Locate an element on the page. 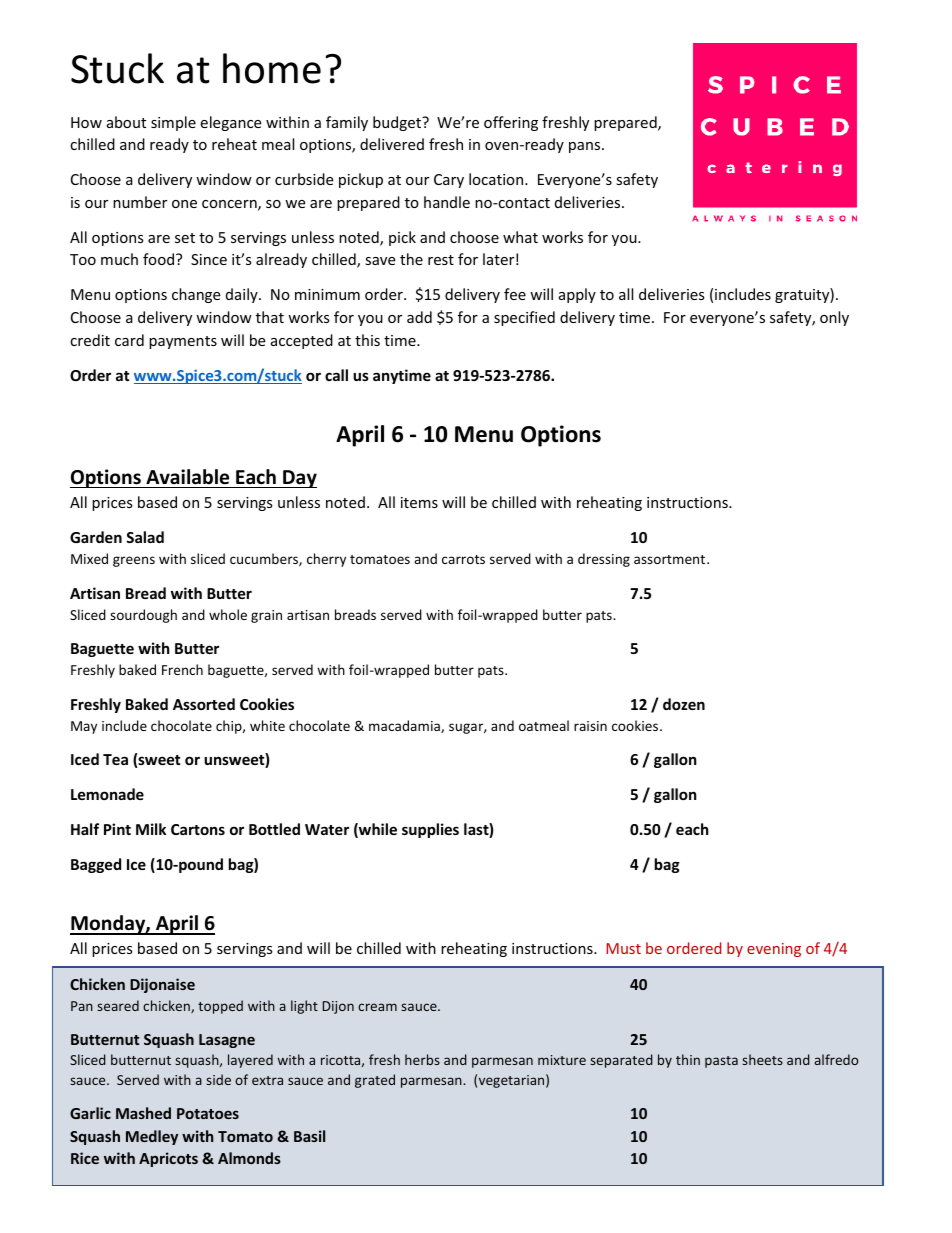  Mashed is located at coordinates (143, 1113).
